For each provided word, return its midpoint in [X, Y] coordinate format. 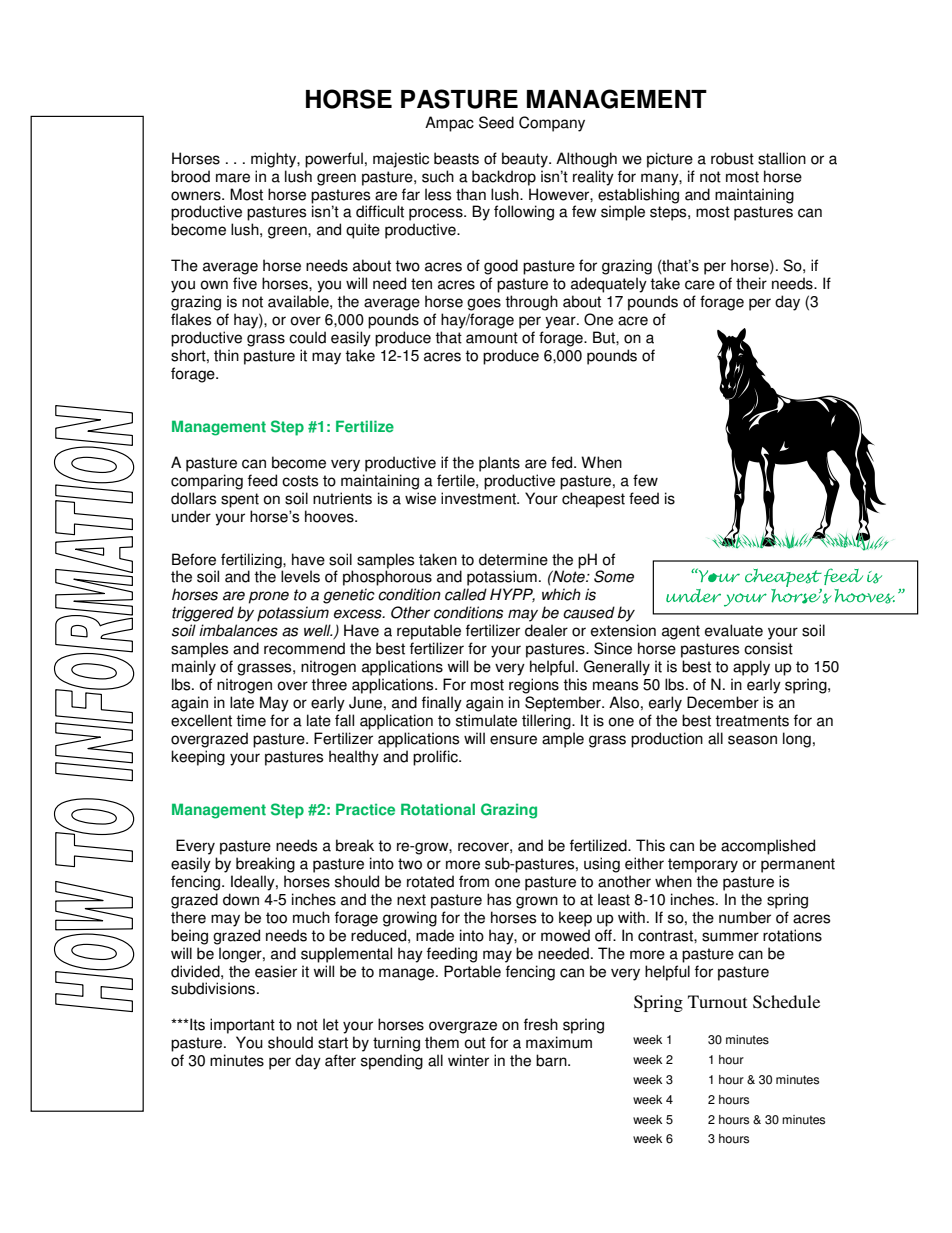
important [242, 1026]
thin [226, 355]
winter [468, 1060]
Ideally [254, 883]
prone [269, 597]
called [466, 594]
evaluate [734, 630]
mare [233, 178]
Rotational [438, 809]
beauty [526, 160]
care [700, 285]
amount [492, 338]
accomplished [768, 847]
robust [732, 158]
